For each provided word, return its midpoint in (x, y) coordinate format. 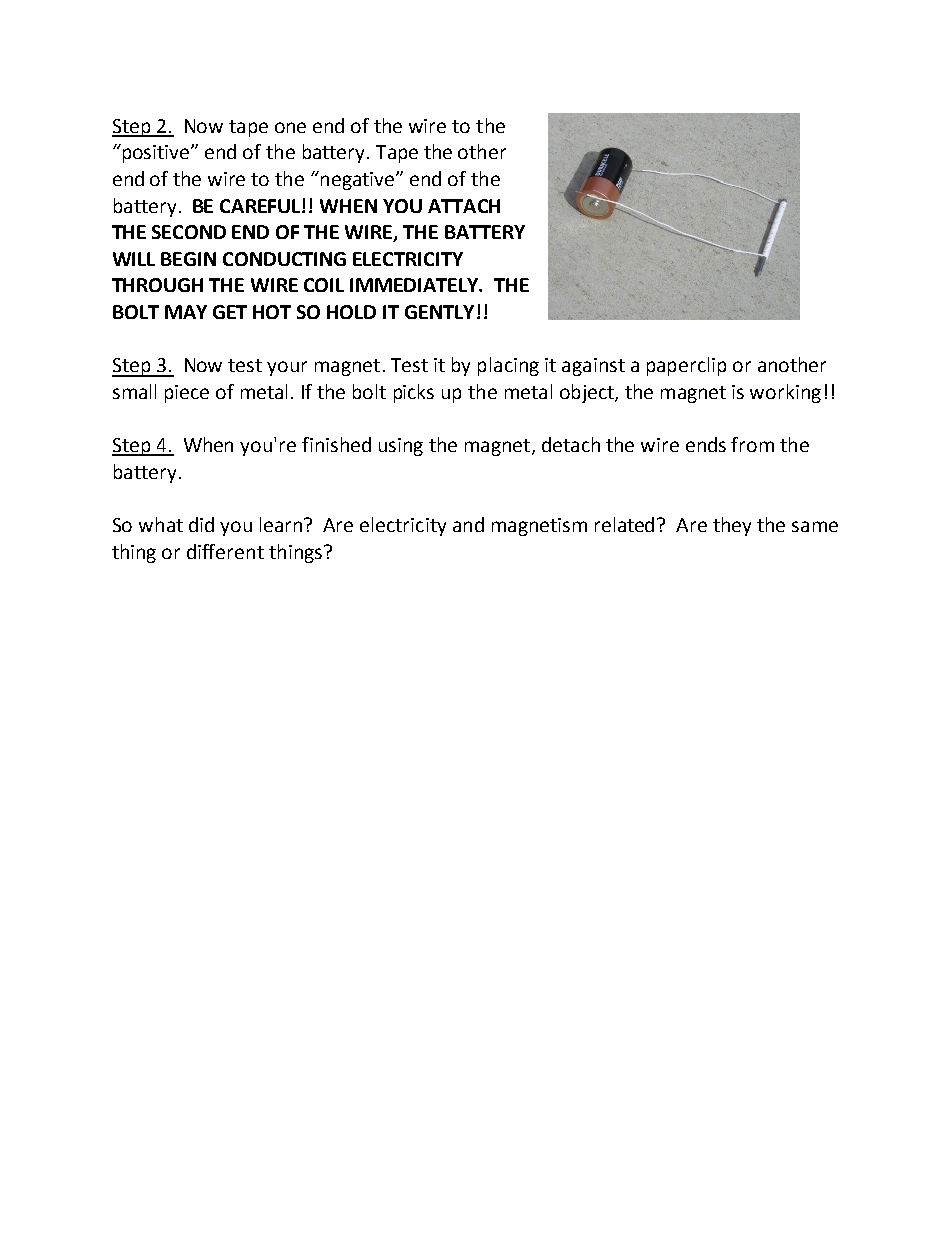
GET (230, 312)
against (593, 367)
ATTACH (464, 206)
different (225, 551)
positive (156, 153)
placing (508, 366)
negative (359, 181)
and (468, 524)
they (732, 526)
